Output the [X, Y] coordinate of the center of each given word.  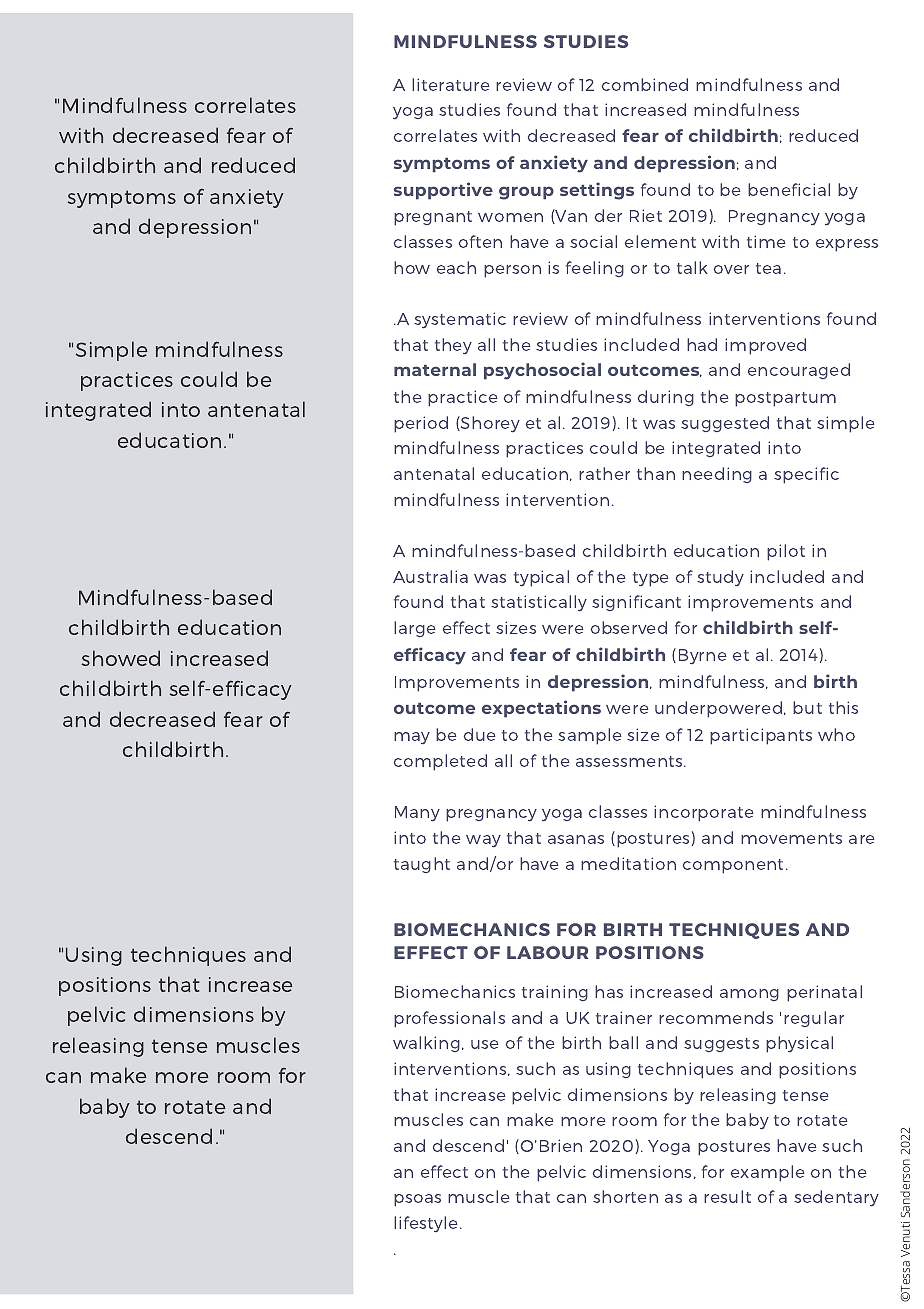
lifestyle [427, 1224]
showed [120, 658]
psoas [417, 1200]
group [526, 193]
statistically [539, 603]
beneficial [789, 189]
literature [451, 84]
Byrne [703, 657]
